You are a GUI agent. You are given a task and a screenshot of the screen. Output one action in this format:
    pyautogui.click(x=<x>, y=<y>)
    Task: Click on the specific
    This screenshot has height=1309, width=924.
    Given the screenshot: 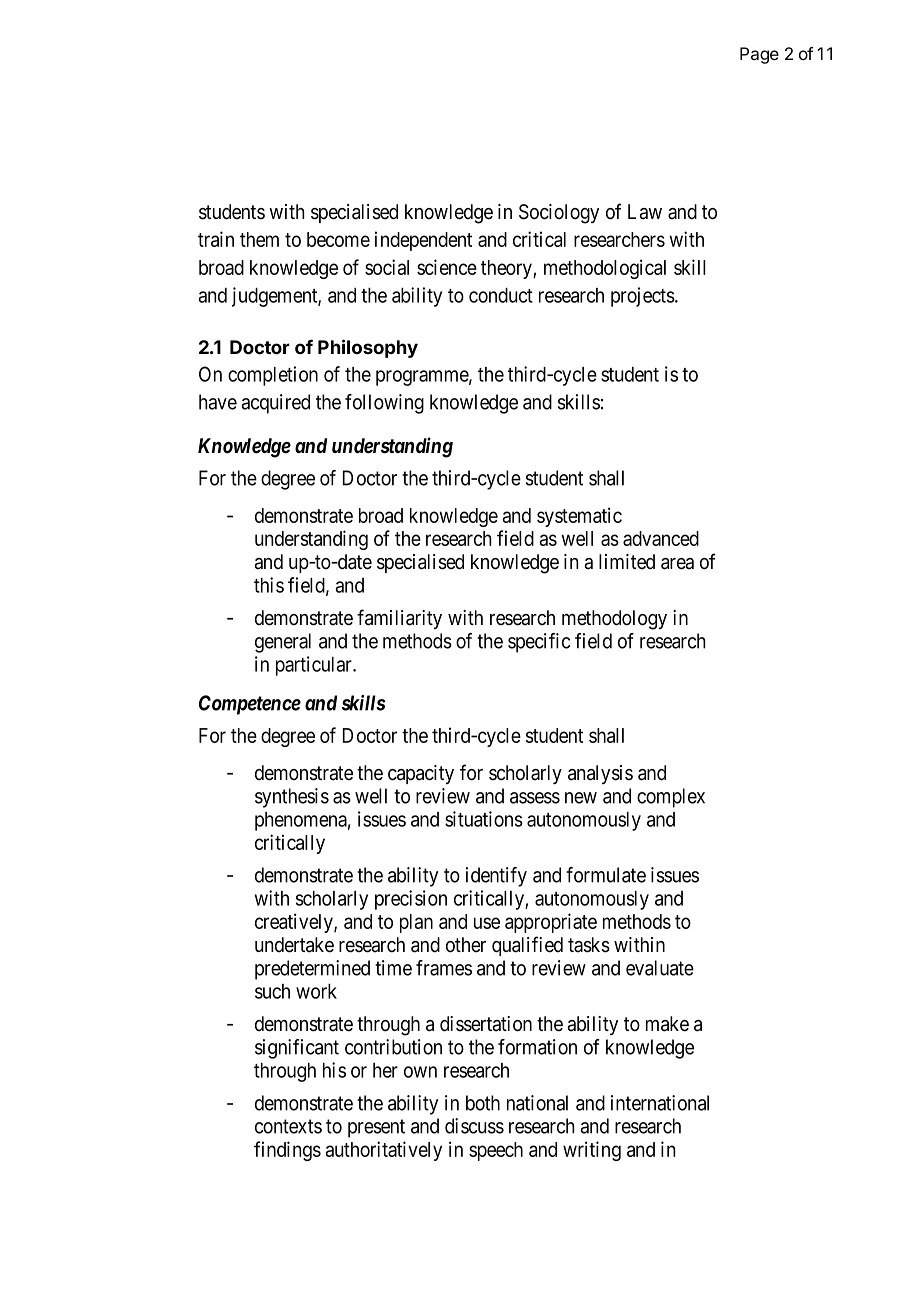 What is the action you would take?
    pyautogui.click(x=539, y=643)
